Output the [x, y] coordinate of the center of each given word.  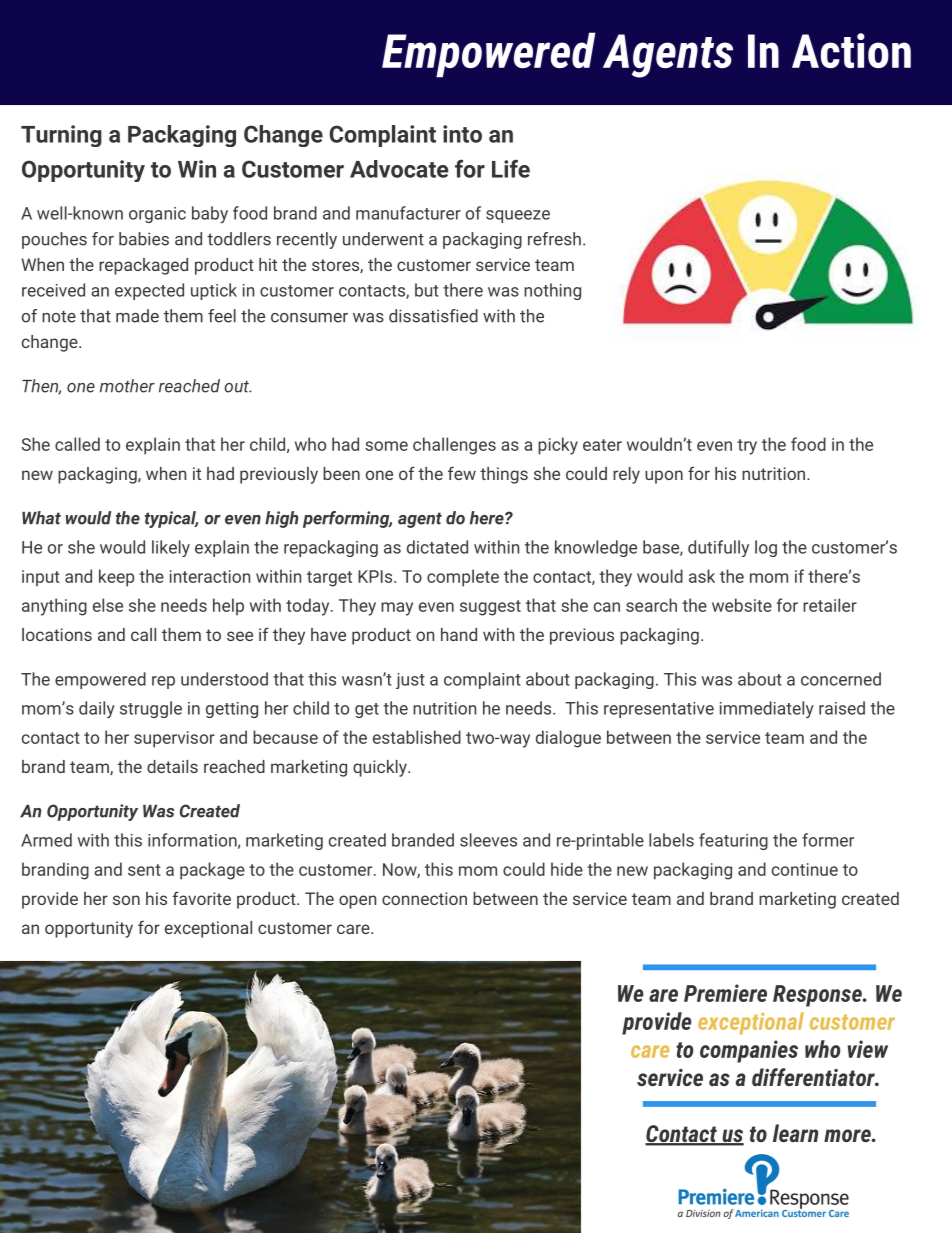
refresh [554, 239]
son [126, 900]
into [462, 134]
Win [197, 169]
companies [749, 1051]
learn [795, 1133]
